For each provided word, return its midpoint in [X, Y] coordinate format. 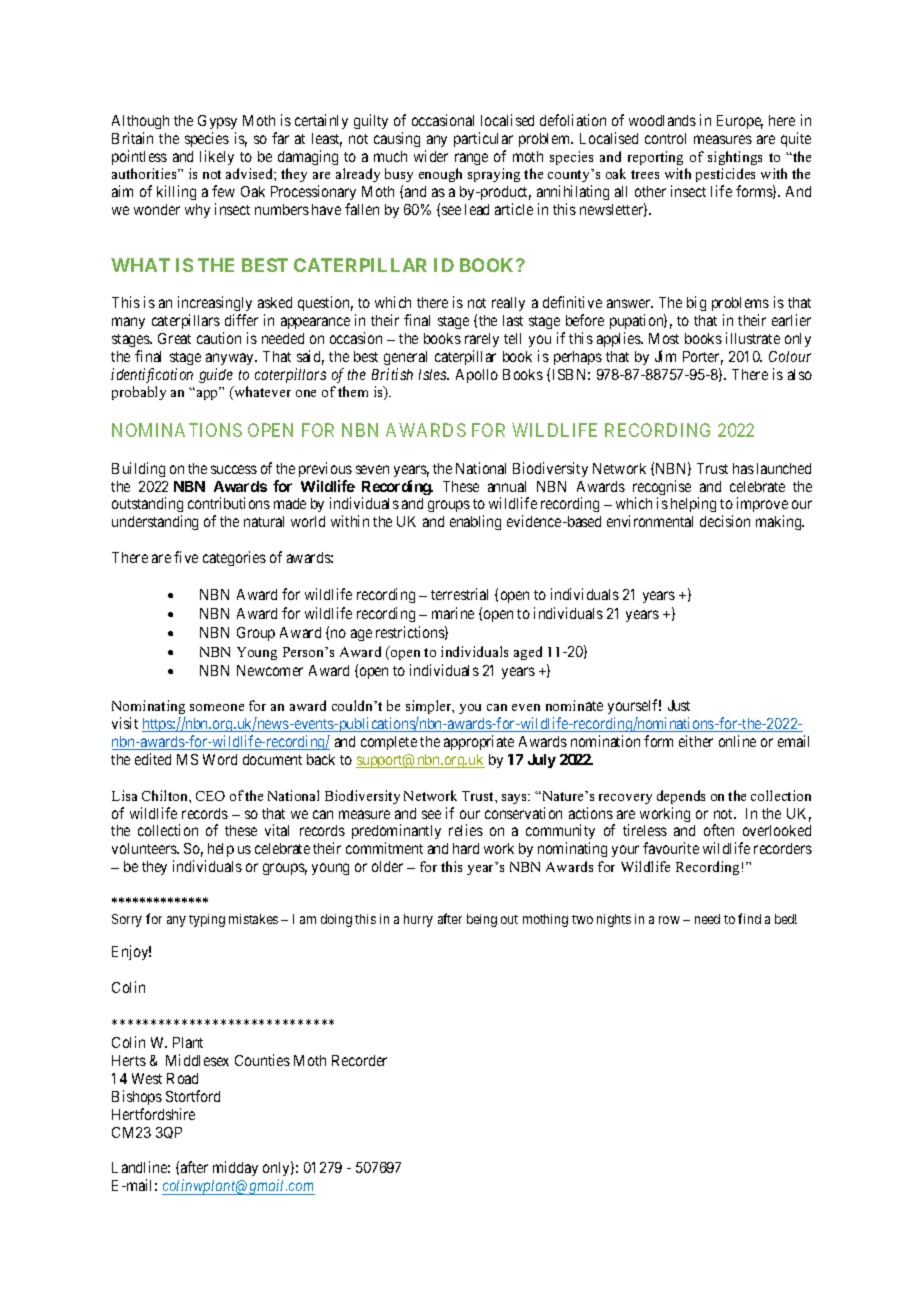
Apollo [477, 376]
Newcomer [270, 670]
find [749, 918]
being [482, 920]
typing [207, 920]
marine [453, 613]
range [471, 159]
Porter [703, 358]
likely [217, 157]
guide [216, 375]
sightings [735, 158]
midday [235, 1168]
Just [679, 705]
